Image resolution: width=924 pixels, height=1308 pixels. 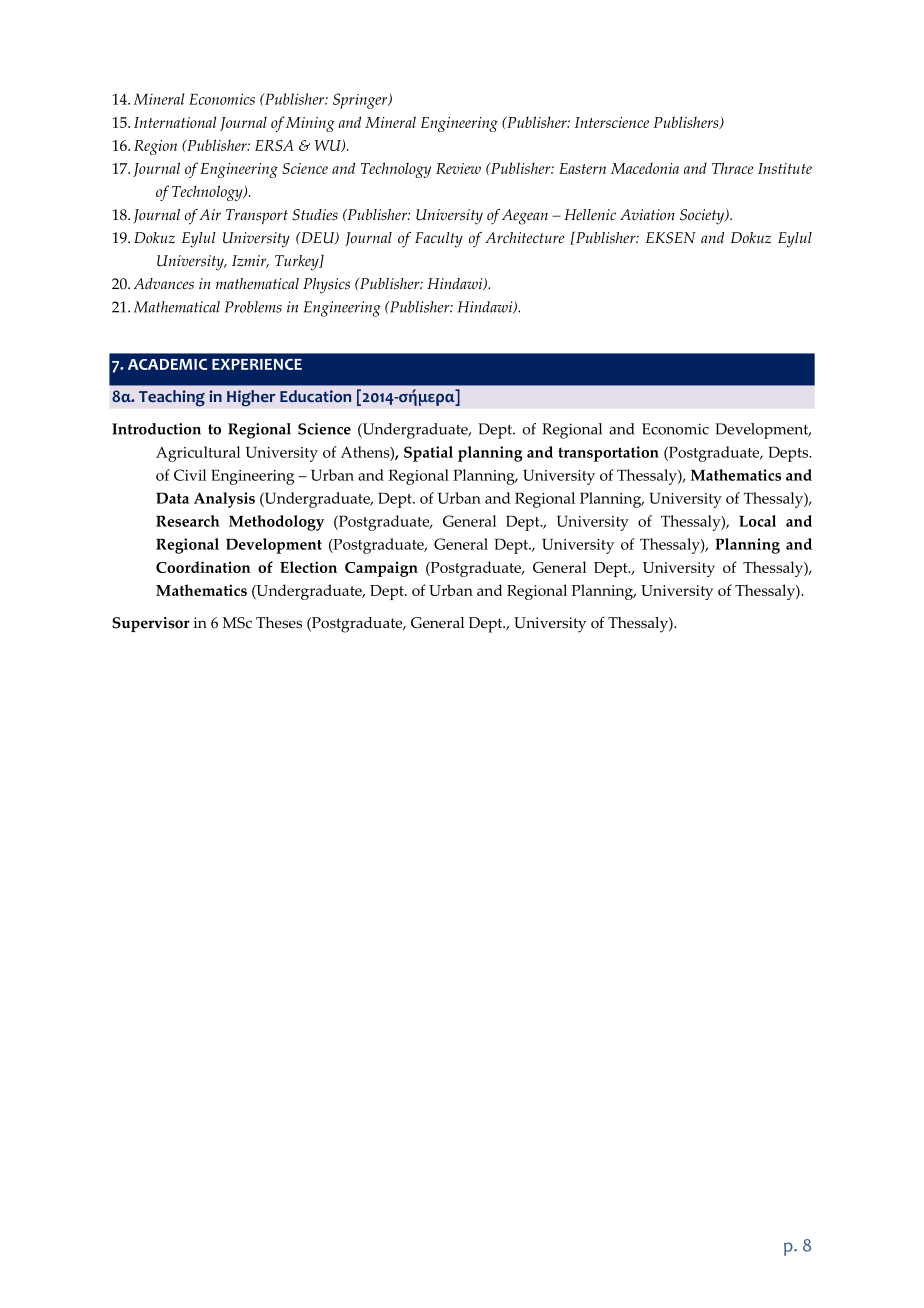 What do you see at coordinates (250, 261) in the image?
I see `Izmir` at bounding box center [250, 261].
